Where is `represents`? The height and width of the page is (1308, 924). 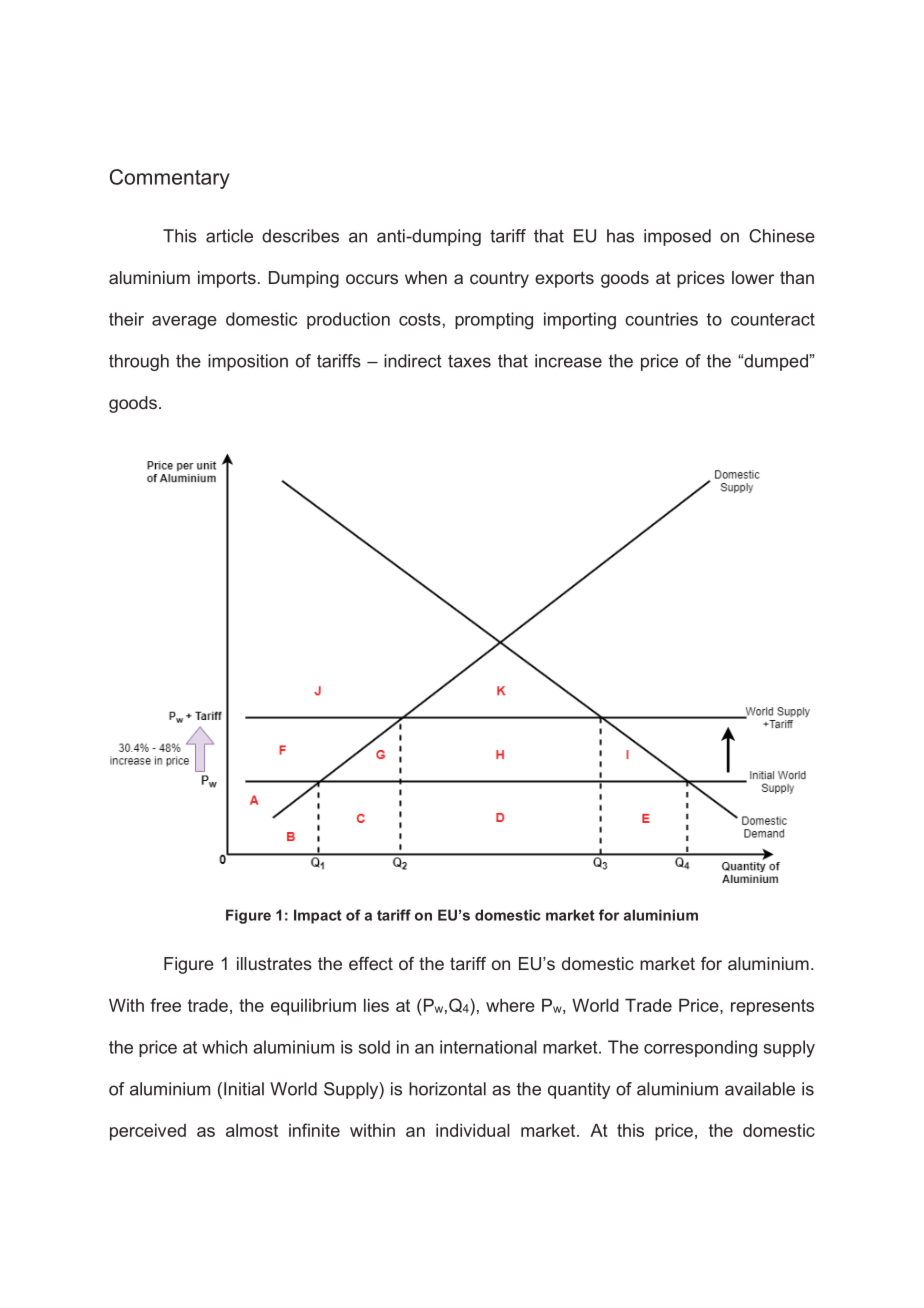 represents is located at coordinates (772, 1007).
